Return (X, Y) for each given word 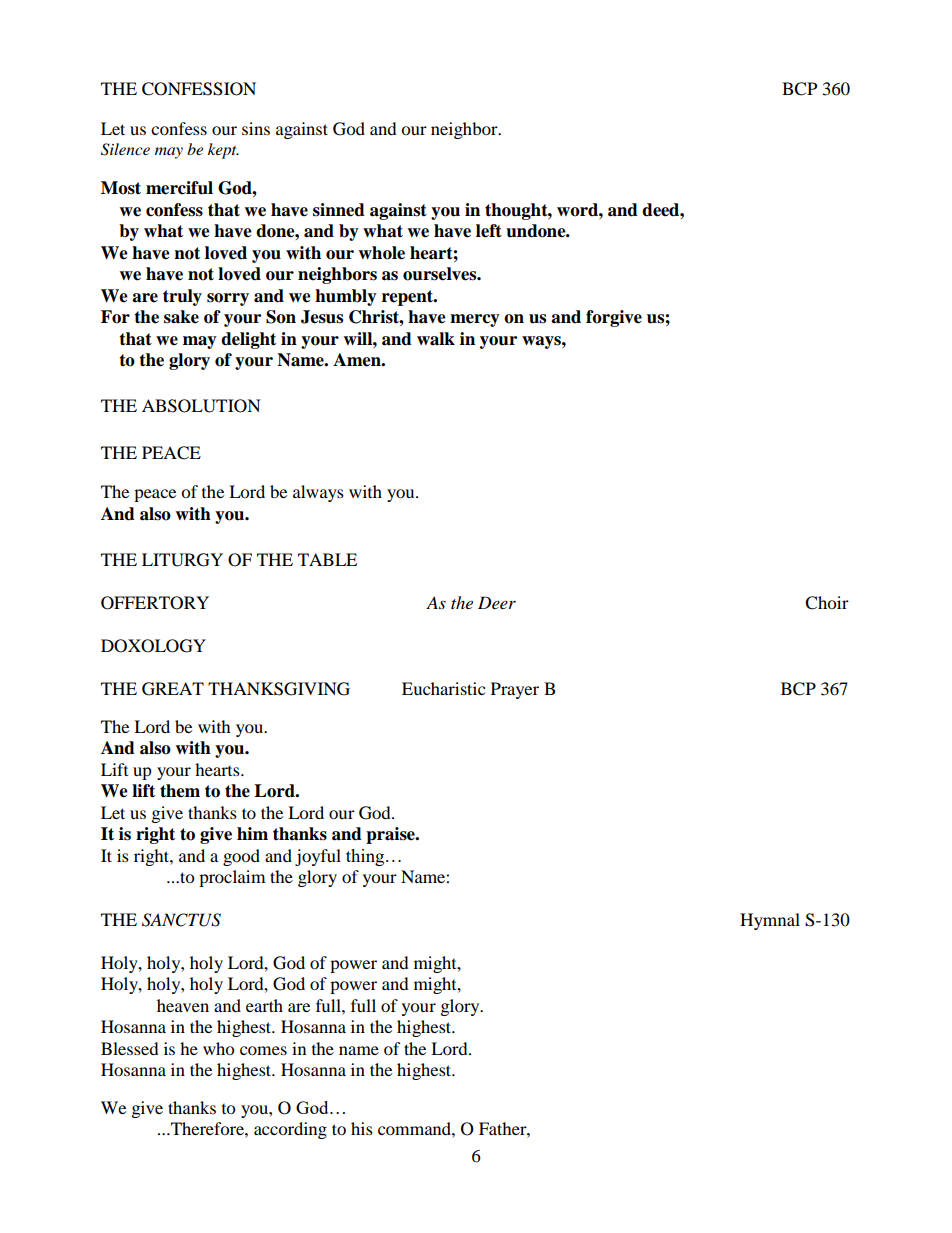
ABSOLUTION (201, 406)
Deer (497, 602)
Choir (827, 603)
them (180, 791)
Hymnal (770, 921)
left (489, 231)
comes (263, 1050)
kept (223, 151)
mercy (475, 320)
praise (391, 835)
